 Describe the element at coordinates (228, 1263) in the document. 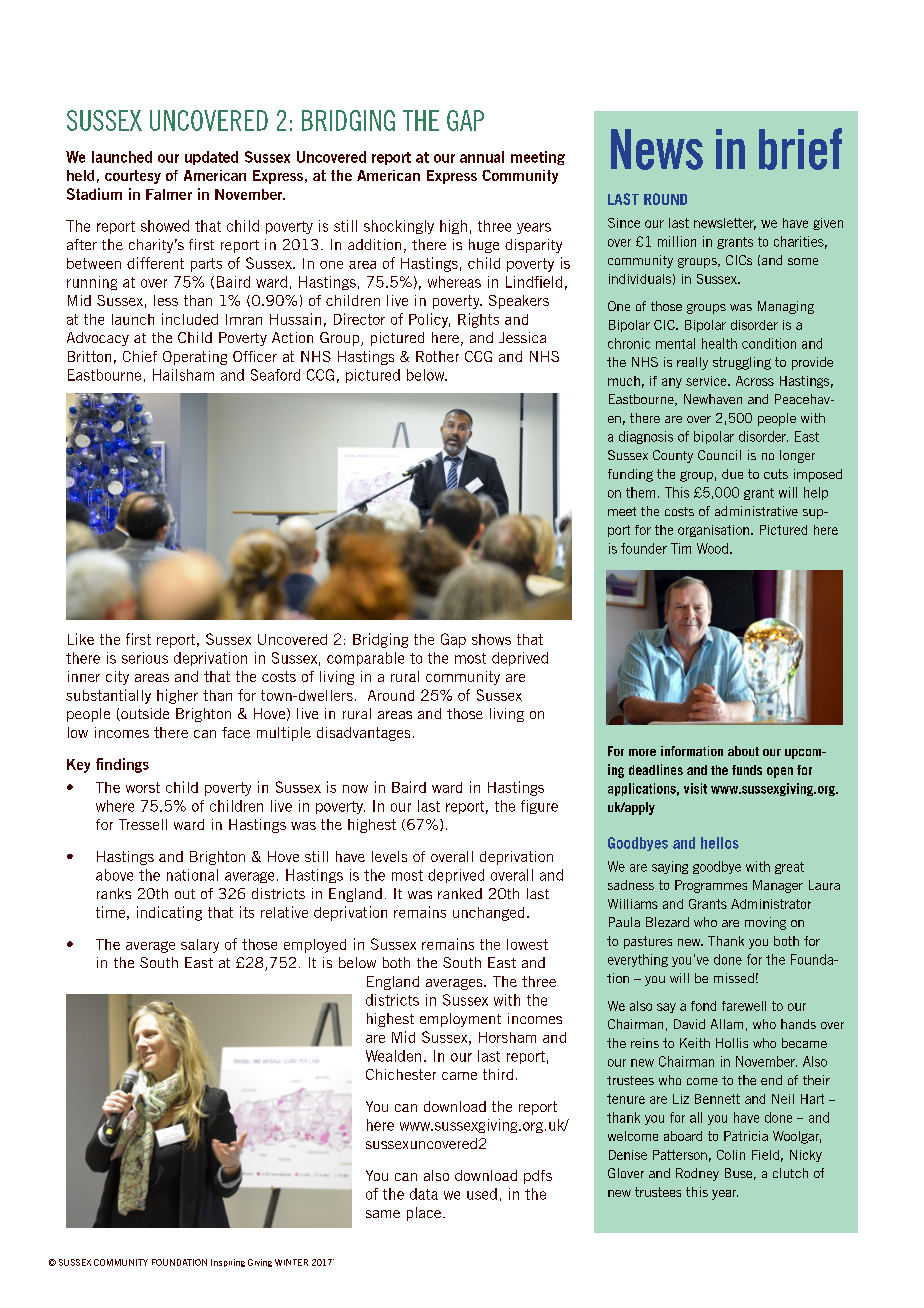

I see `Inspiring` at that location.
